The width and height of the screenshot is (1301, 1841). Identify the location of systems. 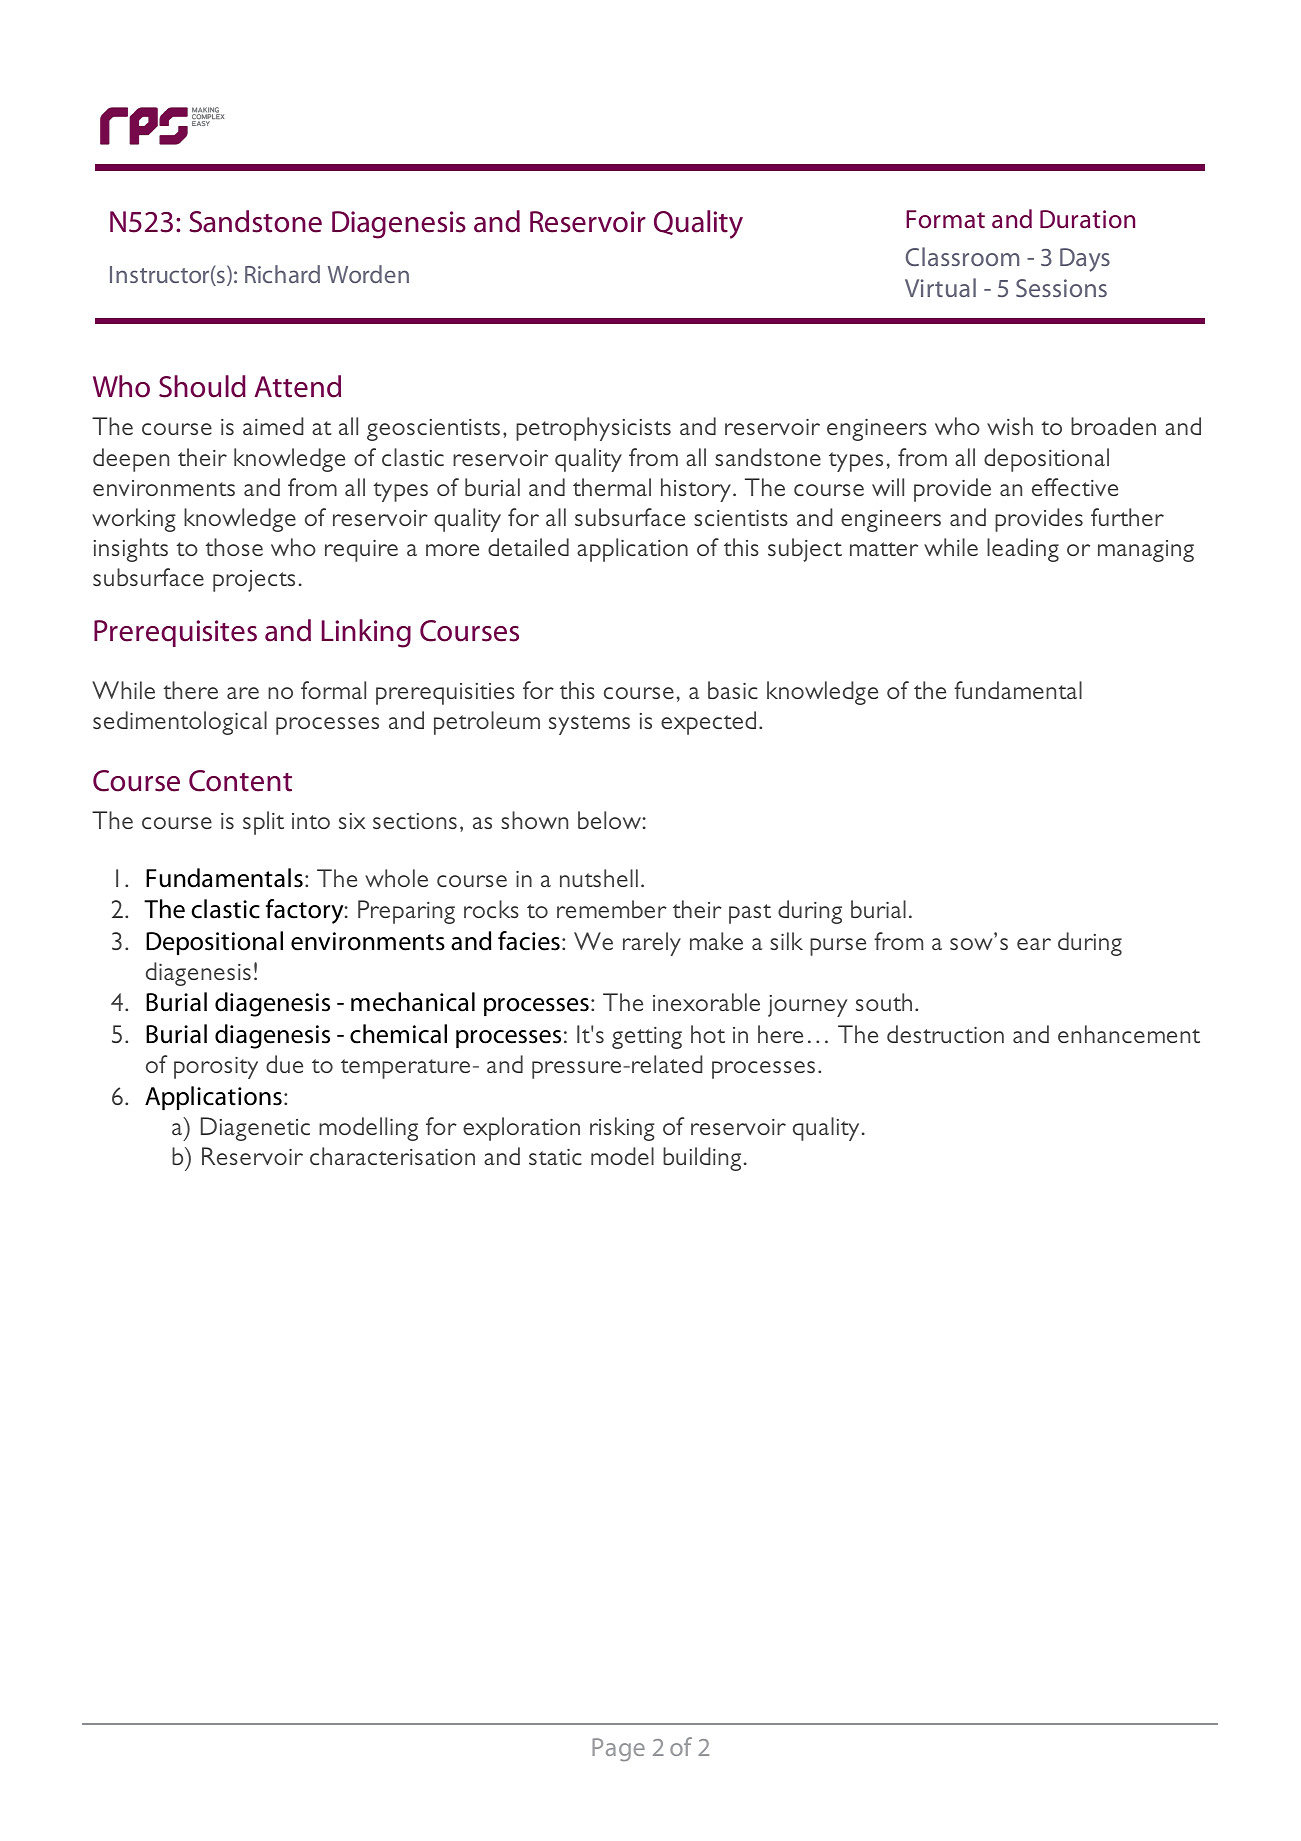
(589, 725).
